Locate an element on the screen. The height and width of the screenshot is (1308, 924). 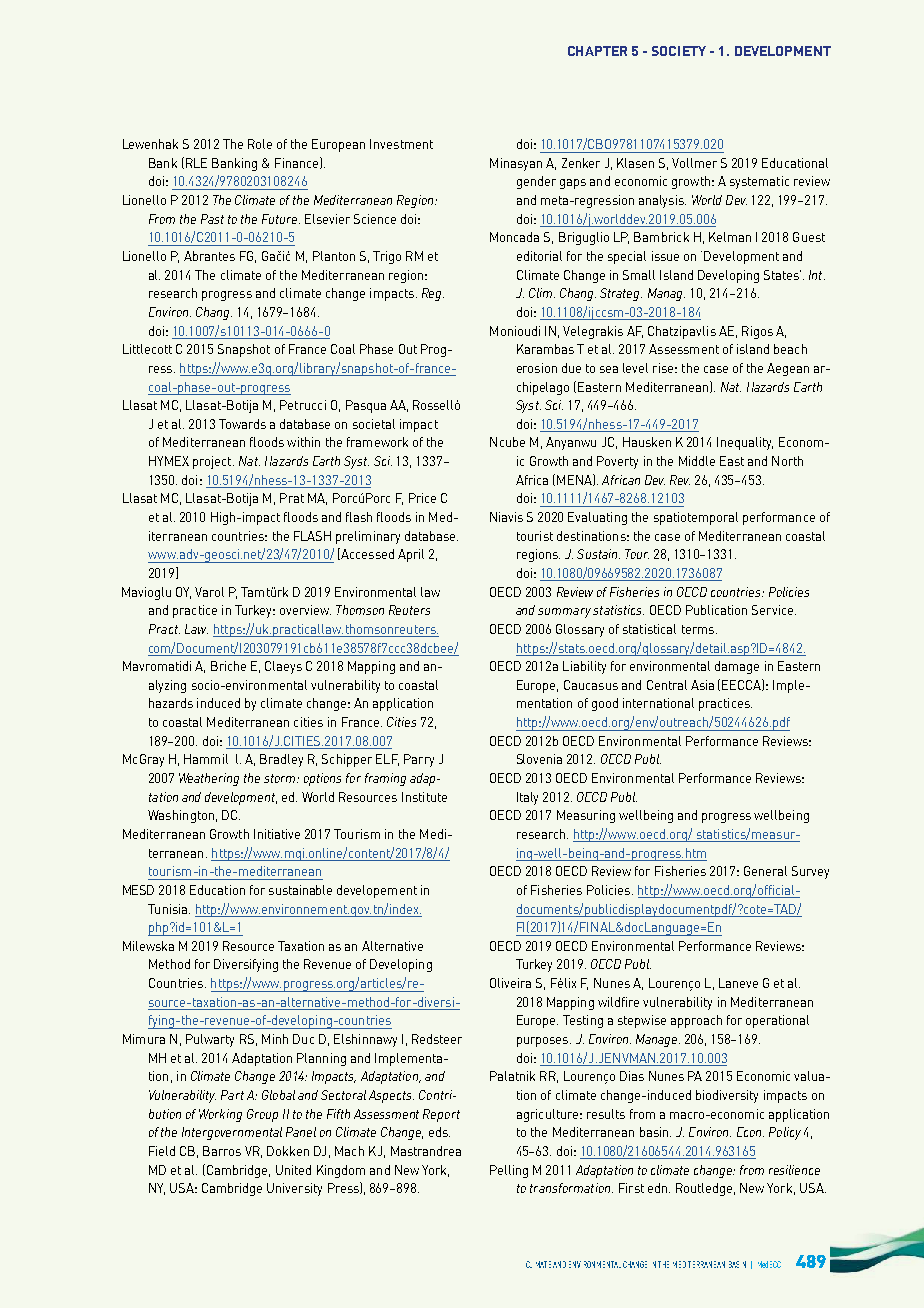
Report is located at coordinates (441, 1115).
